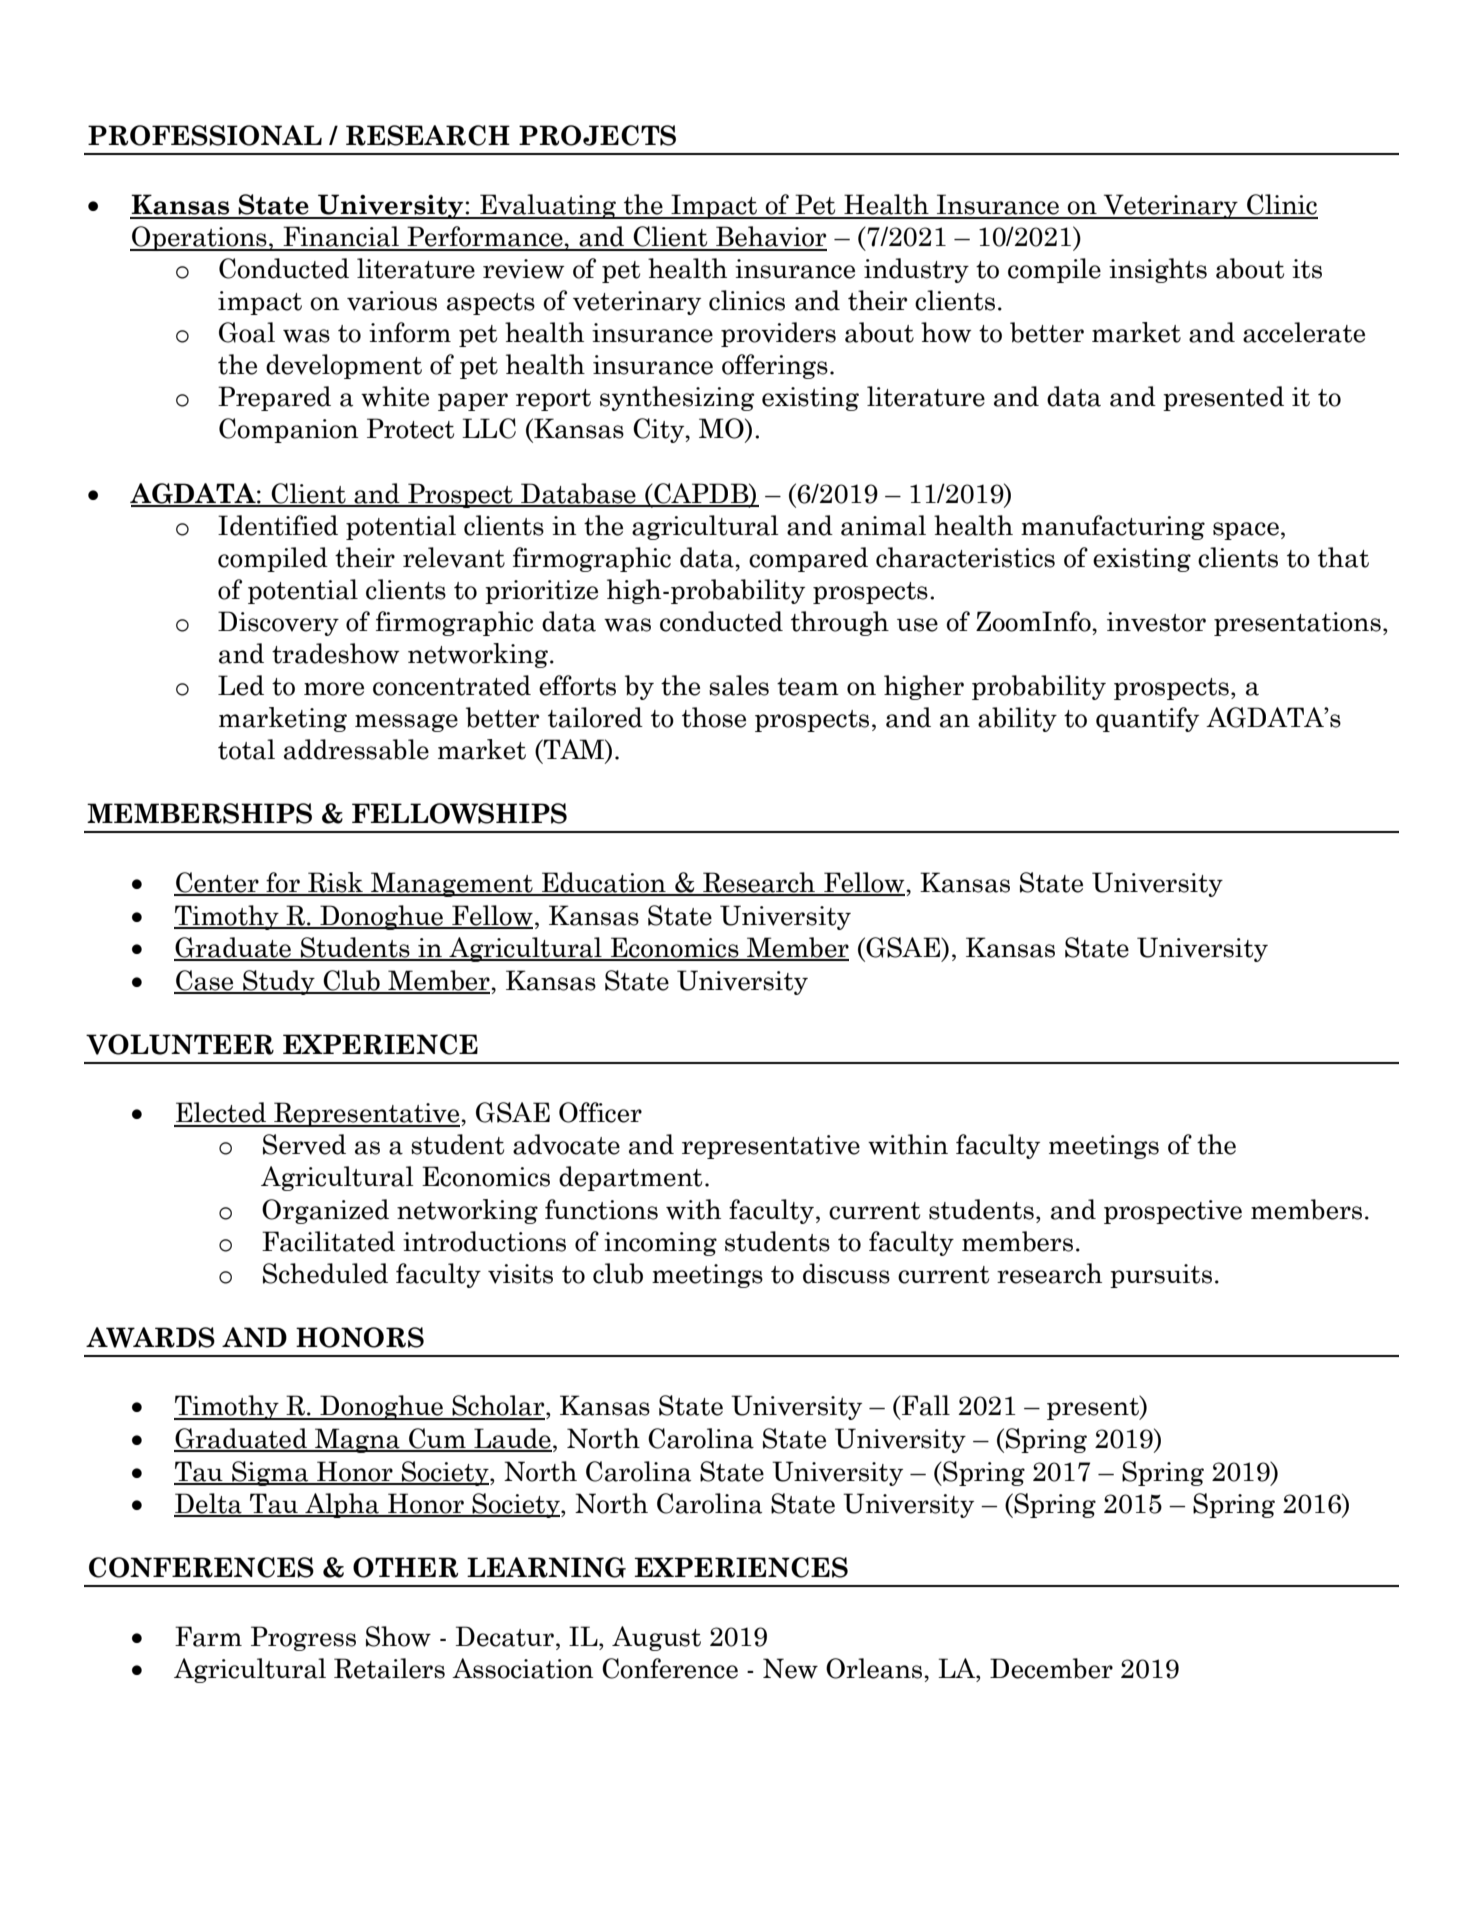 The width and height of the page is (1482, 1918). Describe the element at coordinates (1051, 1668) in the page. I see `December` at that location.
